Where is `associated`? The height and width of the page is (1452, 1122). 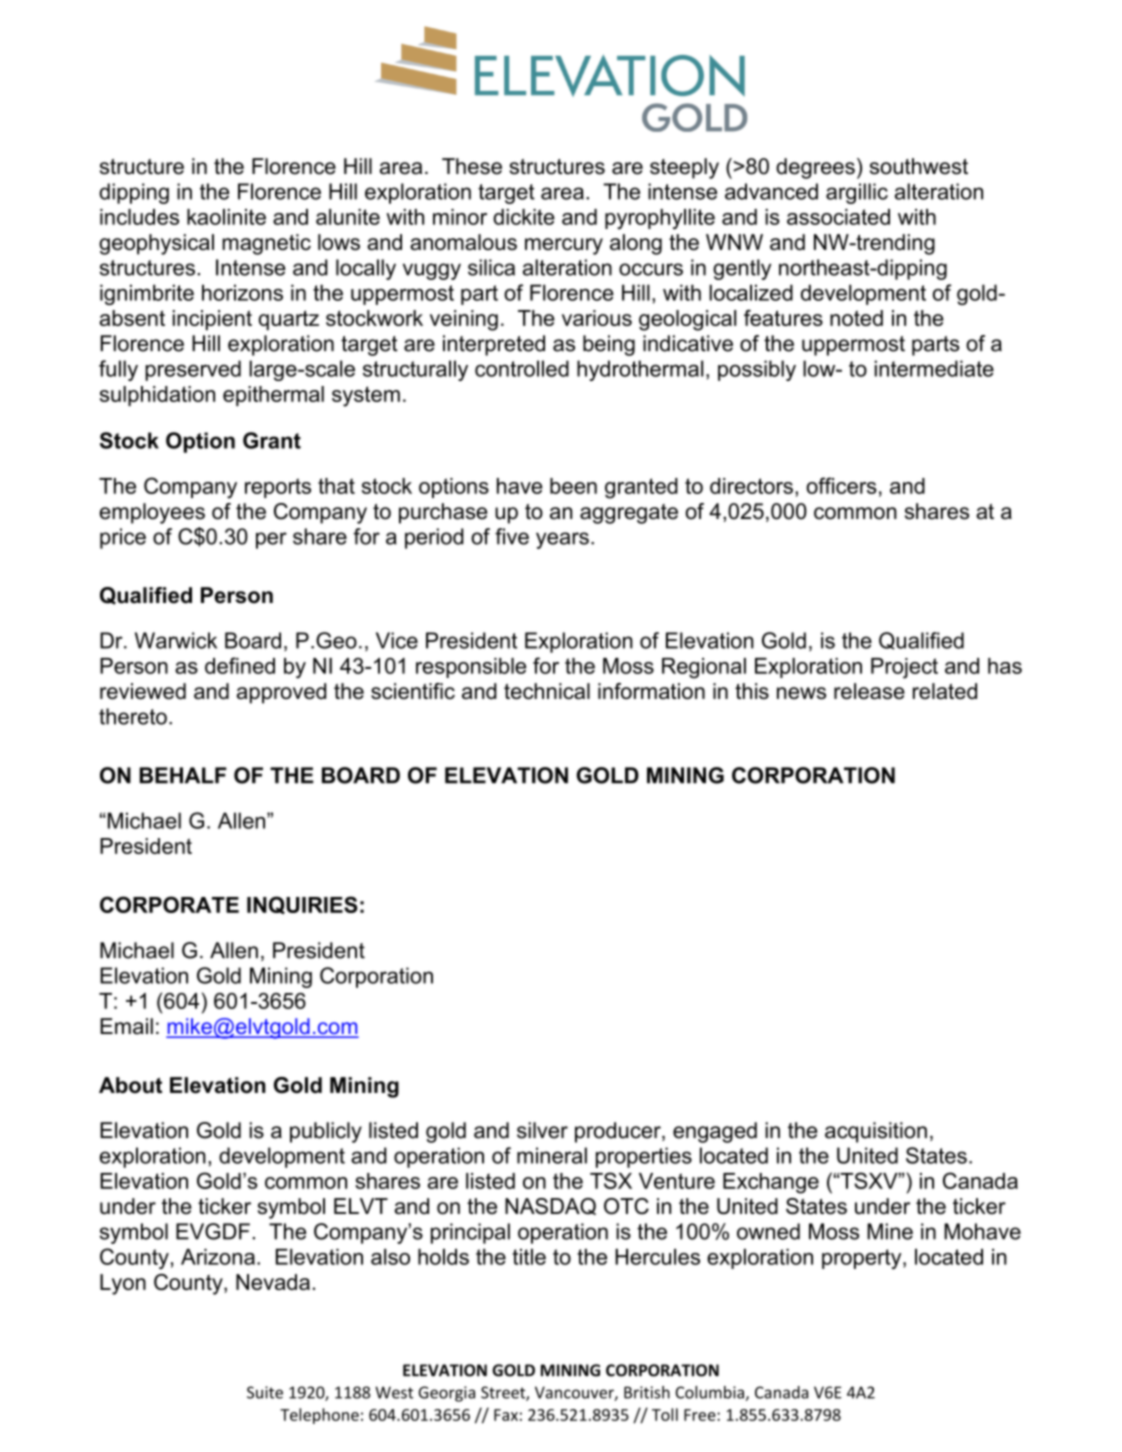 associated is located at coordinates (838, 217).
